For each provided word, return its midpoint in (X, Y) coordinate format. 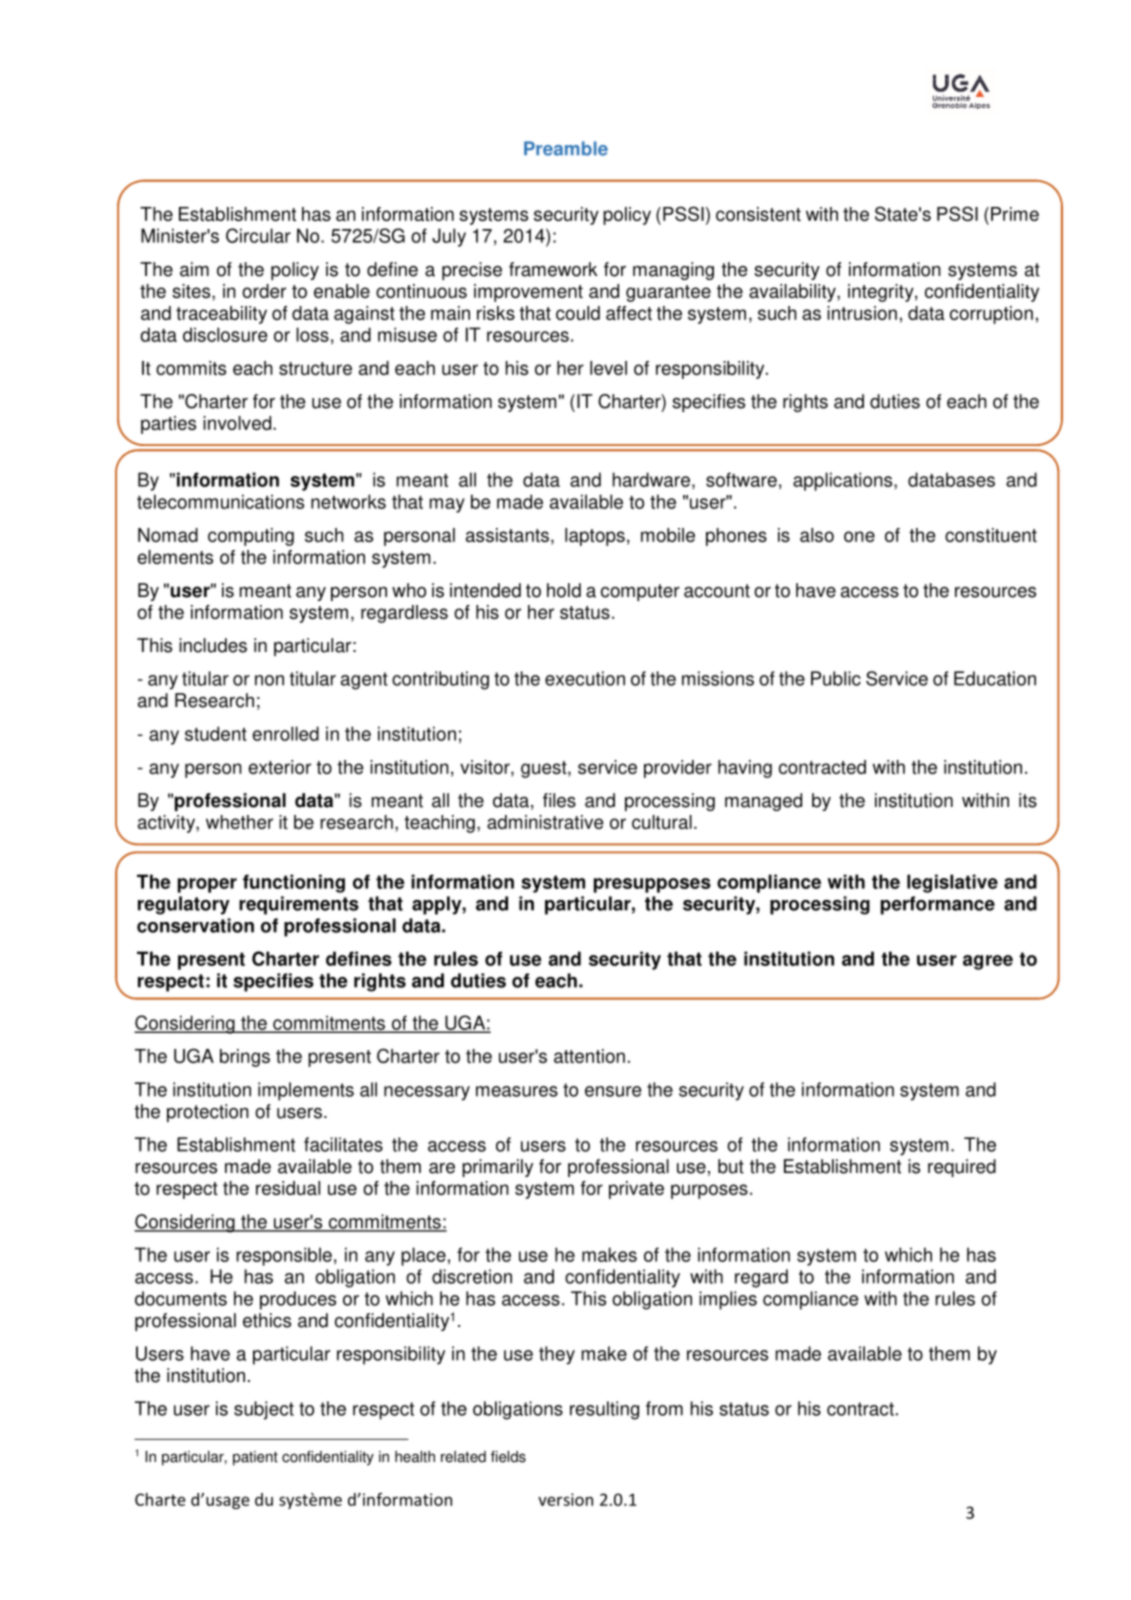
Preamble (566, 148)
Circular (258, 235)
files (559, 800)
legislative (952, 883)
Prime (1015, 214)
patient (255, 1458)
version (565, 1499)
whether (239, 822)
